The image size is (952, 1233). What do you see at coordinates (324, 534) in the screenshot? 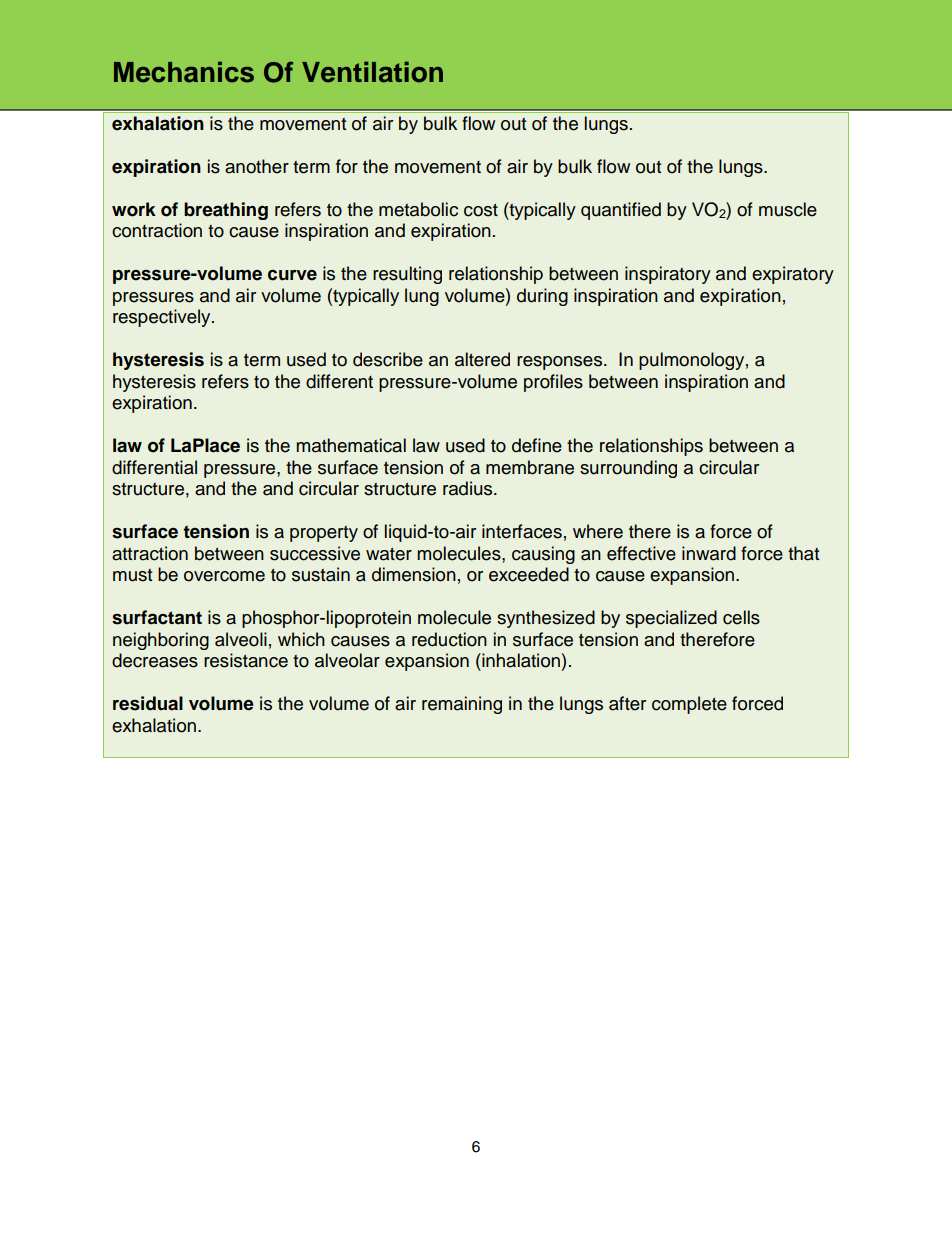
I see `property` at bounding box center [324, 534].
